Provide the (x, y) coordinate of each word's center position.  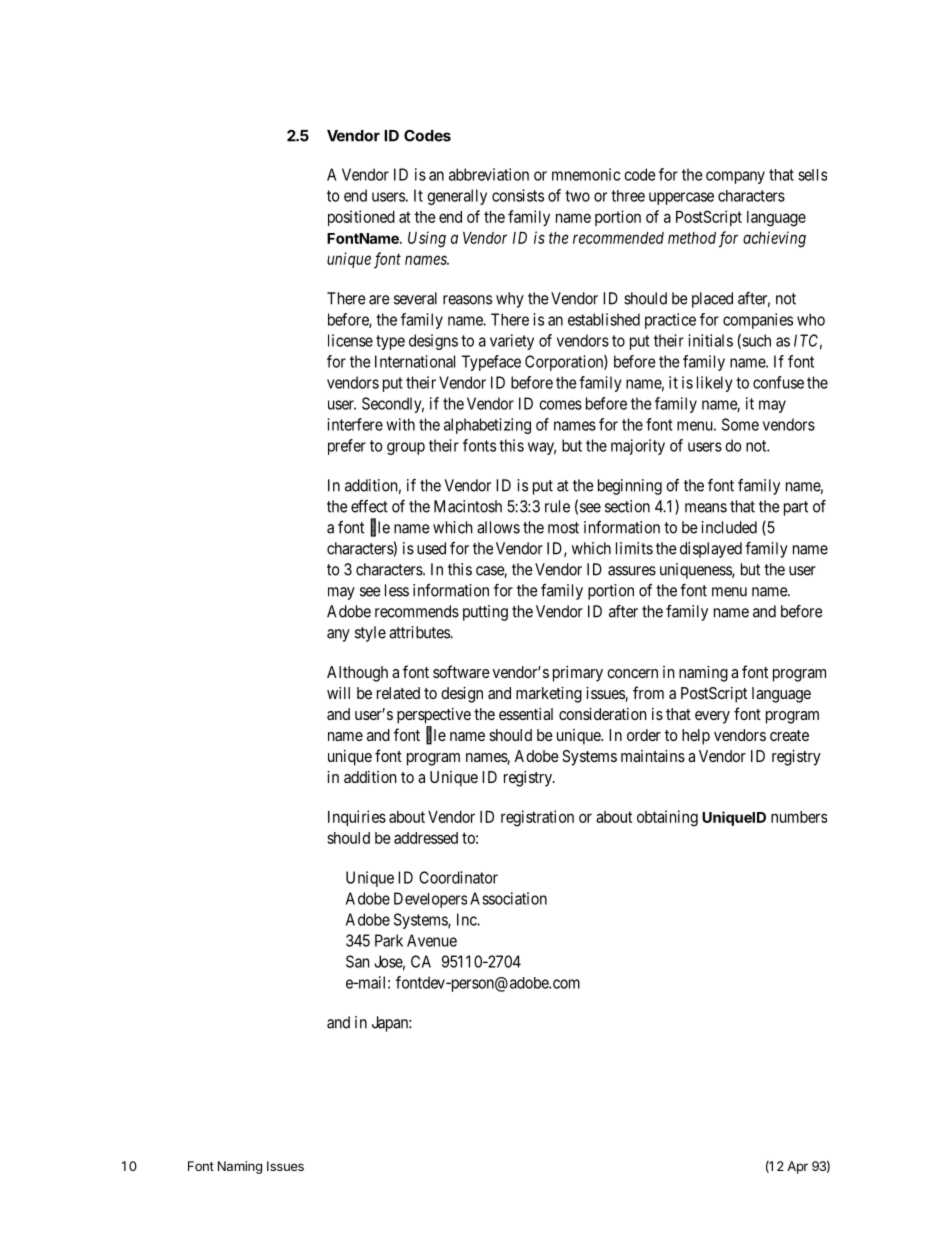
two (577, 196)
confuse (778, 382)
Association (508, 898)
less (397, 590)
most (563, 528)
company (735, 177)
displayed (711, 550)
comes (560, 405)
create (789, 735)
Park (389, 940)
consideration (603, 714)
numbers (799, 817)
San (358, 961)
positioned (361, 218)
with (400, 424)
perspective (434, 716)
